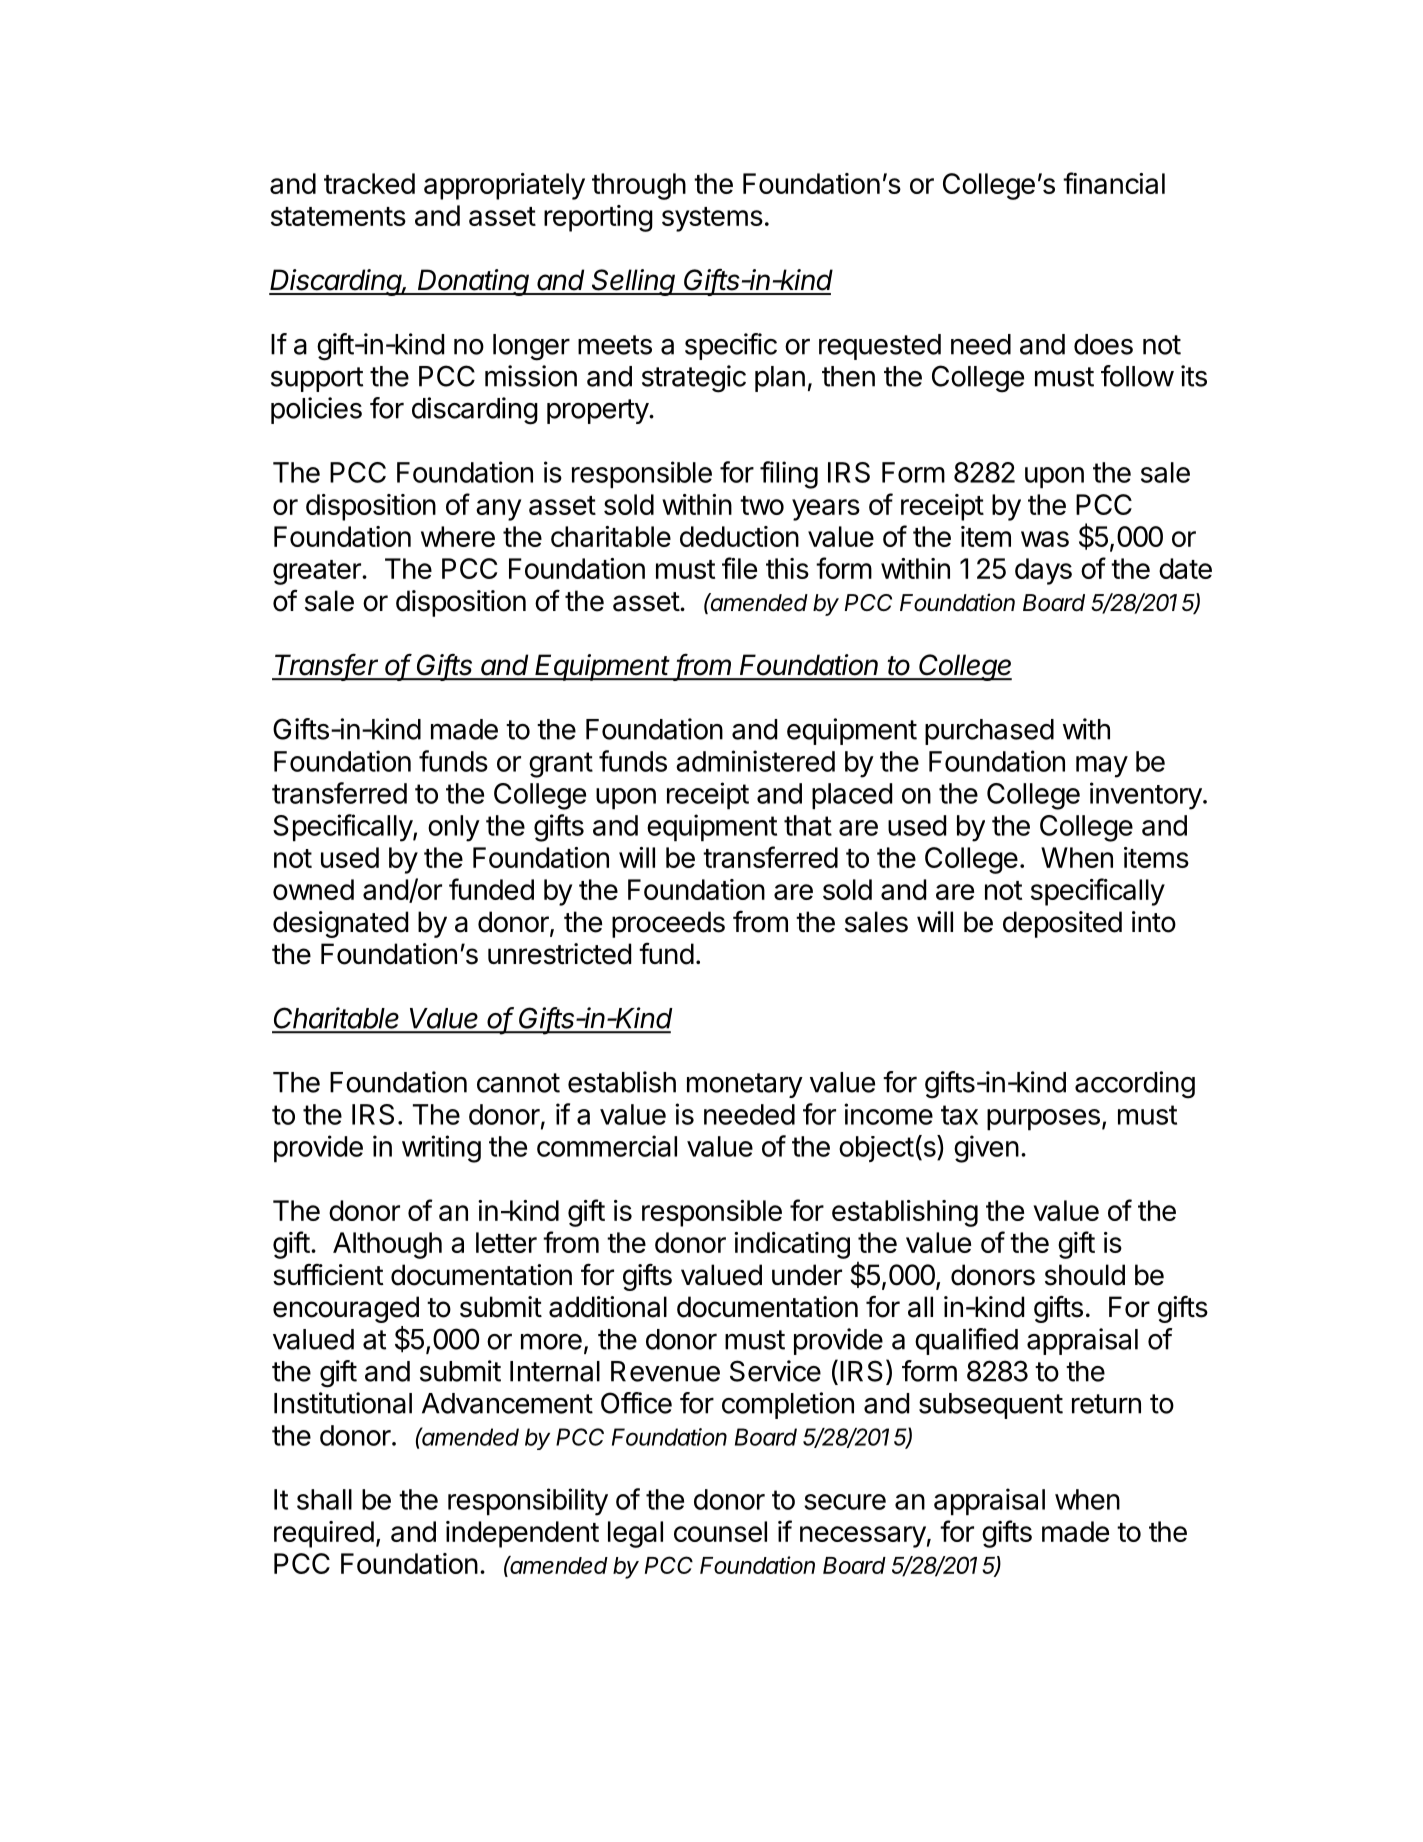 The height and width of the page is (1842, 1423). Describe the element at coordinates (318, 572) in the page. I see `greater` at that location.
